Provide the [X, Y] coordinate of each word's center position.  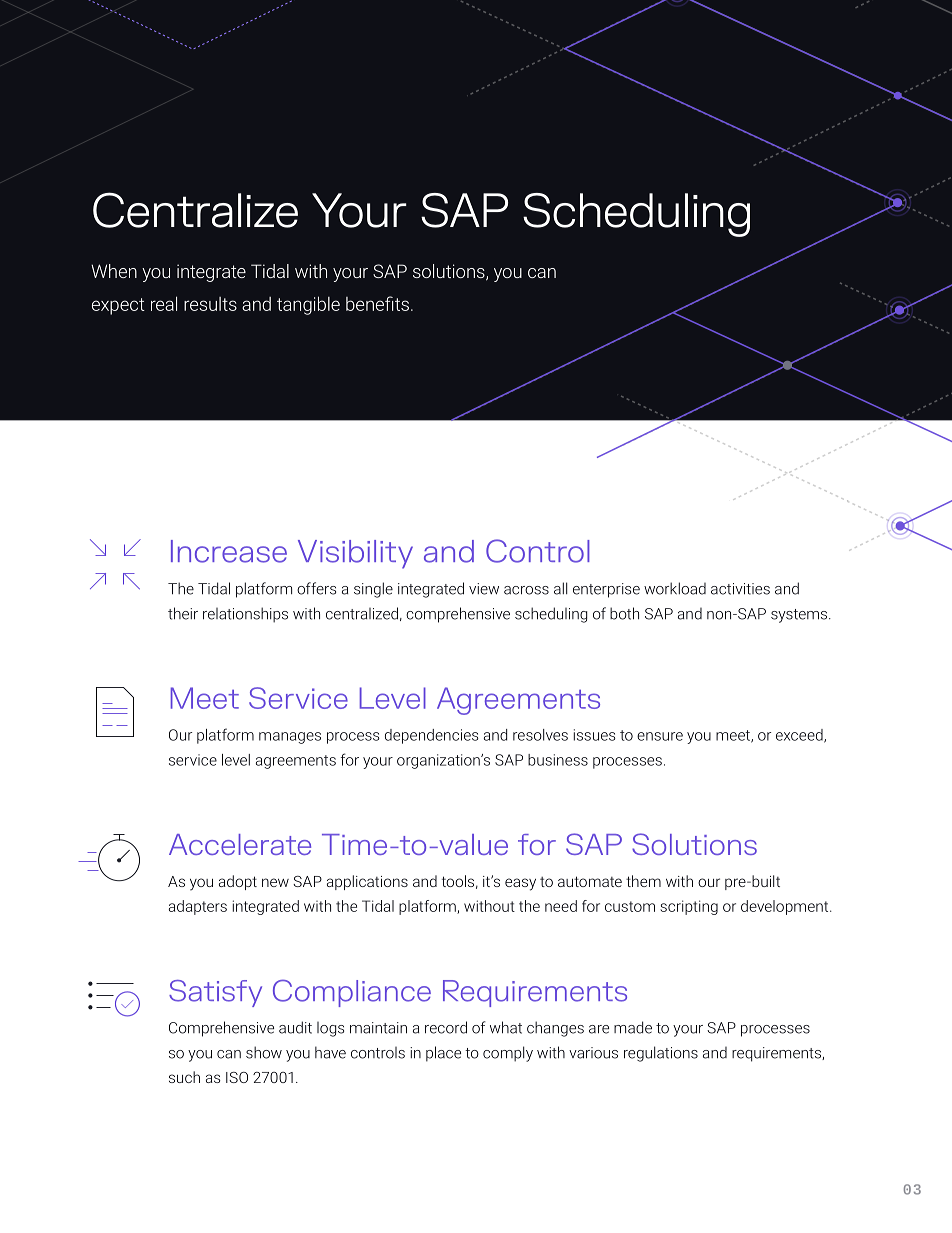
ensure [660, 736]
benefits [377, 303]
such [184, 1077]
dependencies [432, 736]
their [183, 613]
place [443, 1054]
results [210, 304]
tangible [308, 305]
